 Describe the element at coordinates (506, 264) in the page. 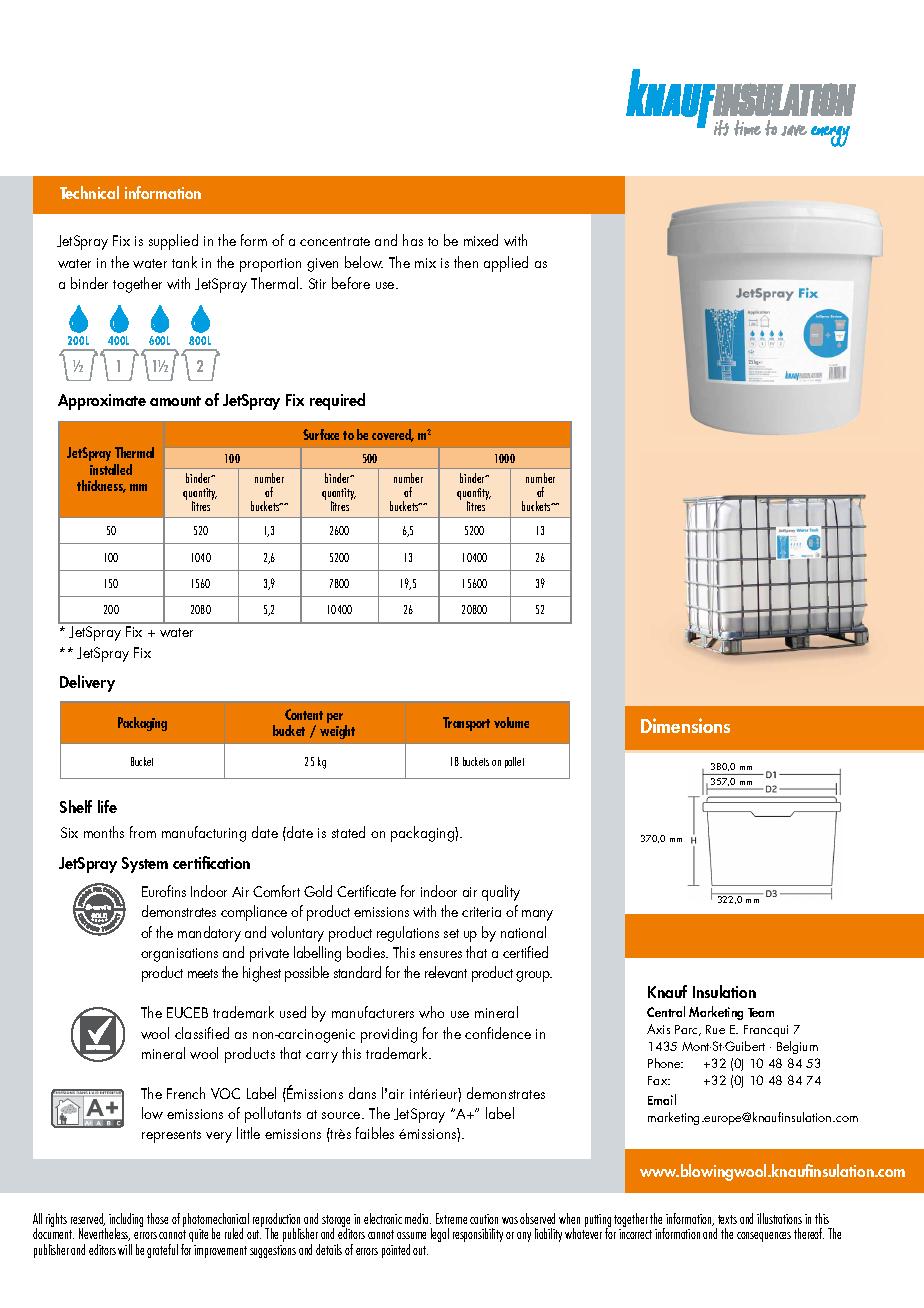

I see `applied` at that location.
